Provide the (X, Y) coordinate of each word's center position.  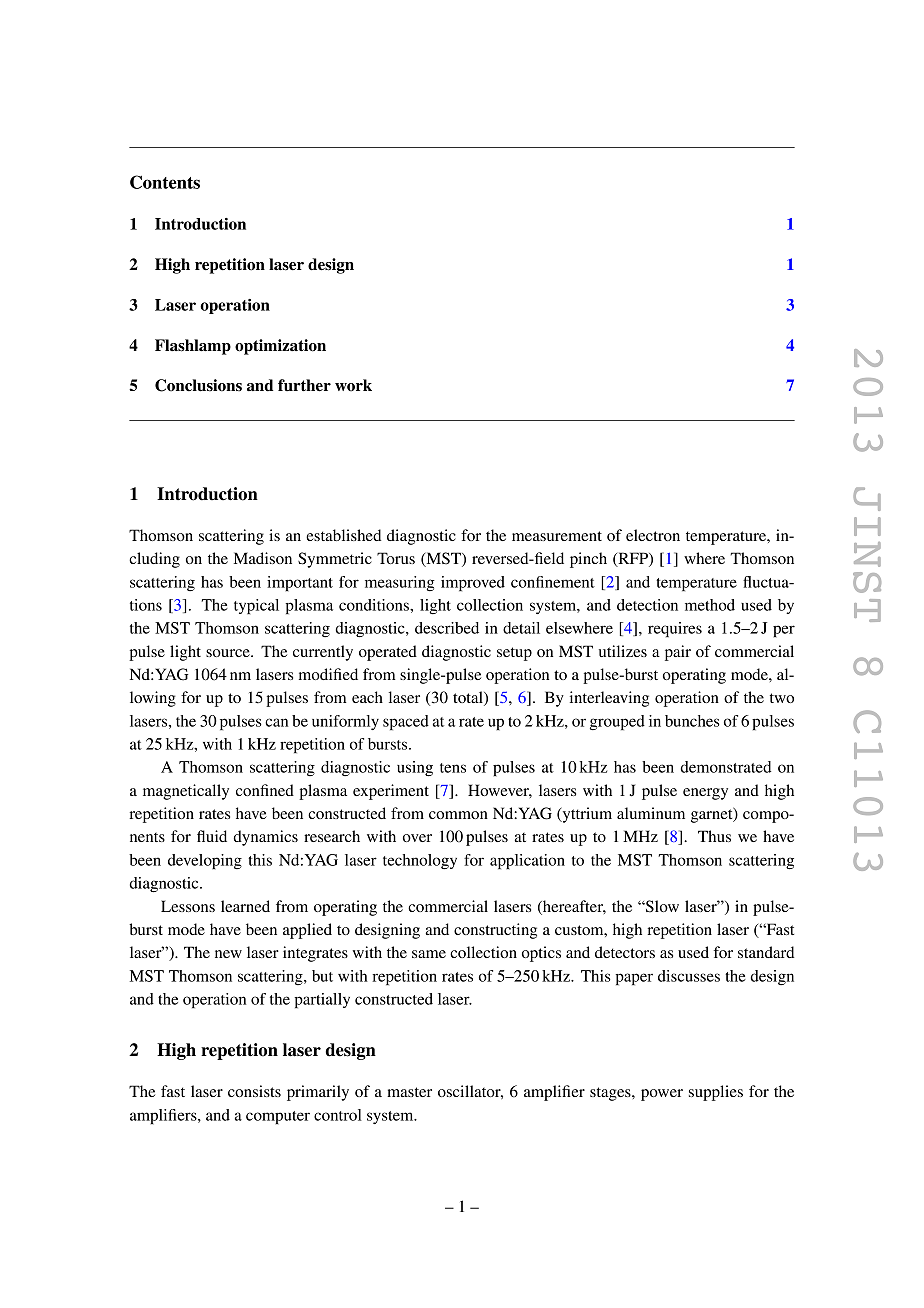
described (447, 628)
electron (653, 535)
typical (256, 607)
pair (678, 653)
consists (254, 1091)
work (353, 385)
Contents (165, 182)
